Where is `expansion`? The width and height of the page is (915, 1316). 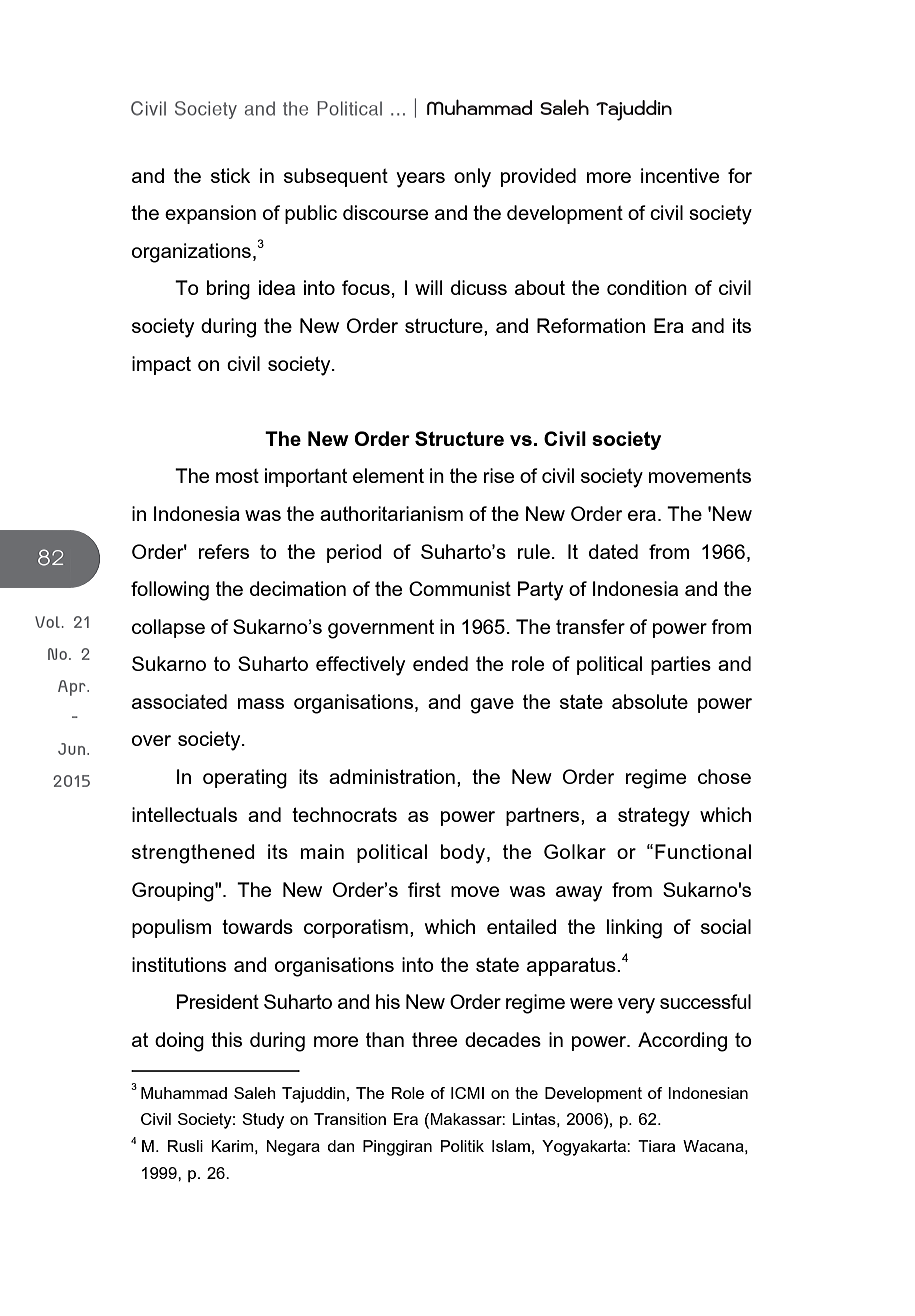 expansion is located at coordinates (210, 214).
